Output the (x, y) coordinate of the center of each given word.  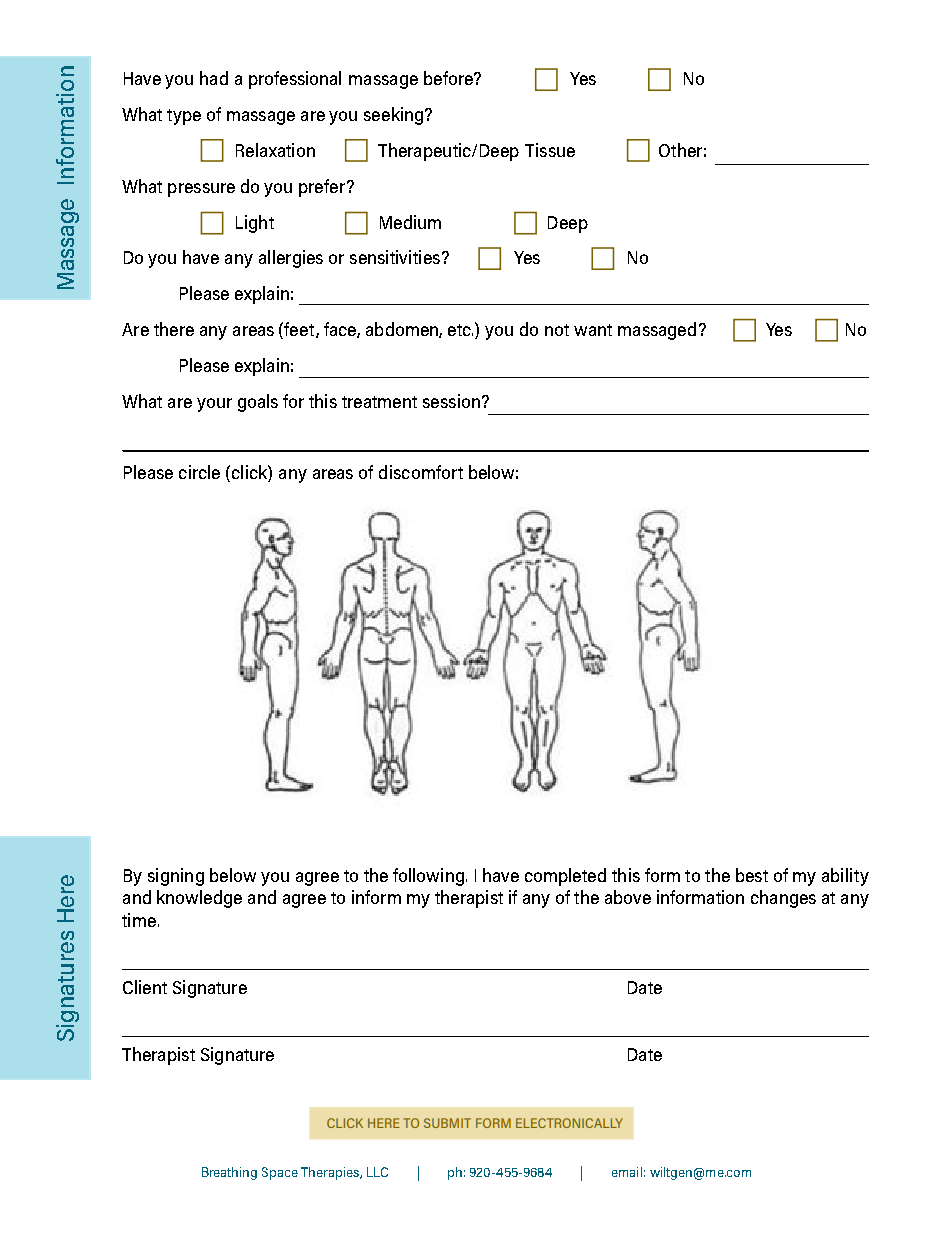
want (593, 330)
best (752, 875)
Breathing (229, 1173)
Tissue (550, 150)
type (184, 117)
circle (199, 472)
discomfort (421, 472)
